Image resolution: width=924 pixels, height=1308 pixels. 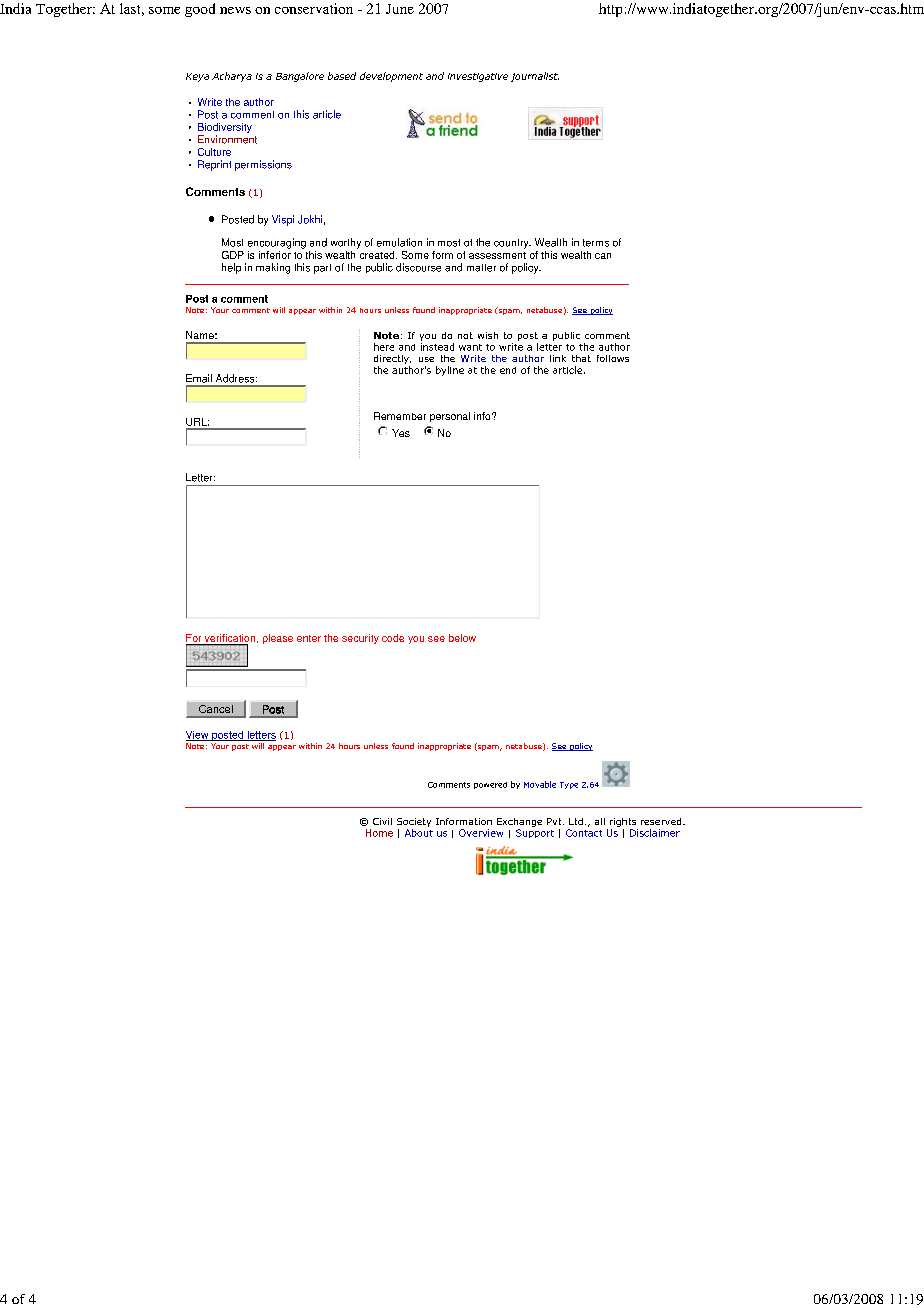 I want to click on follows, so click(x=613, y=358).
